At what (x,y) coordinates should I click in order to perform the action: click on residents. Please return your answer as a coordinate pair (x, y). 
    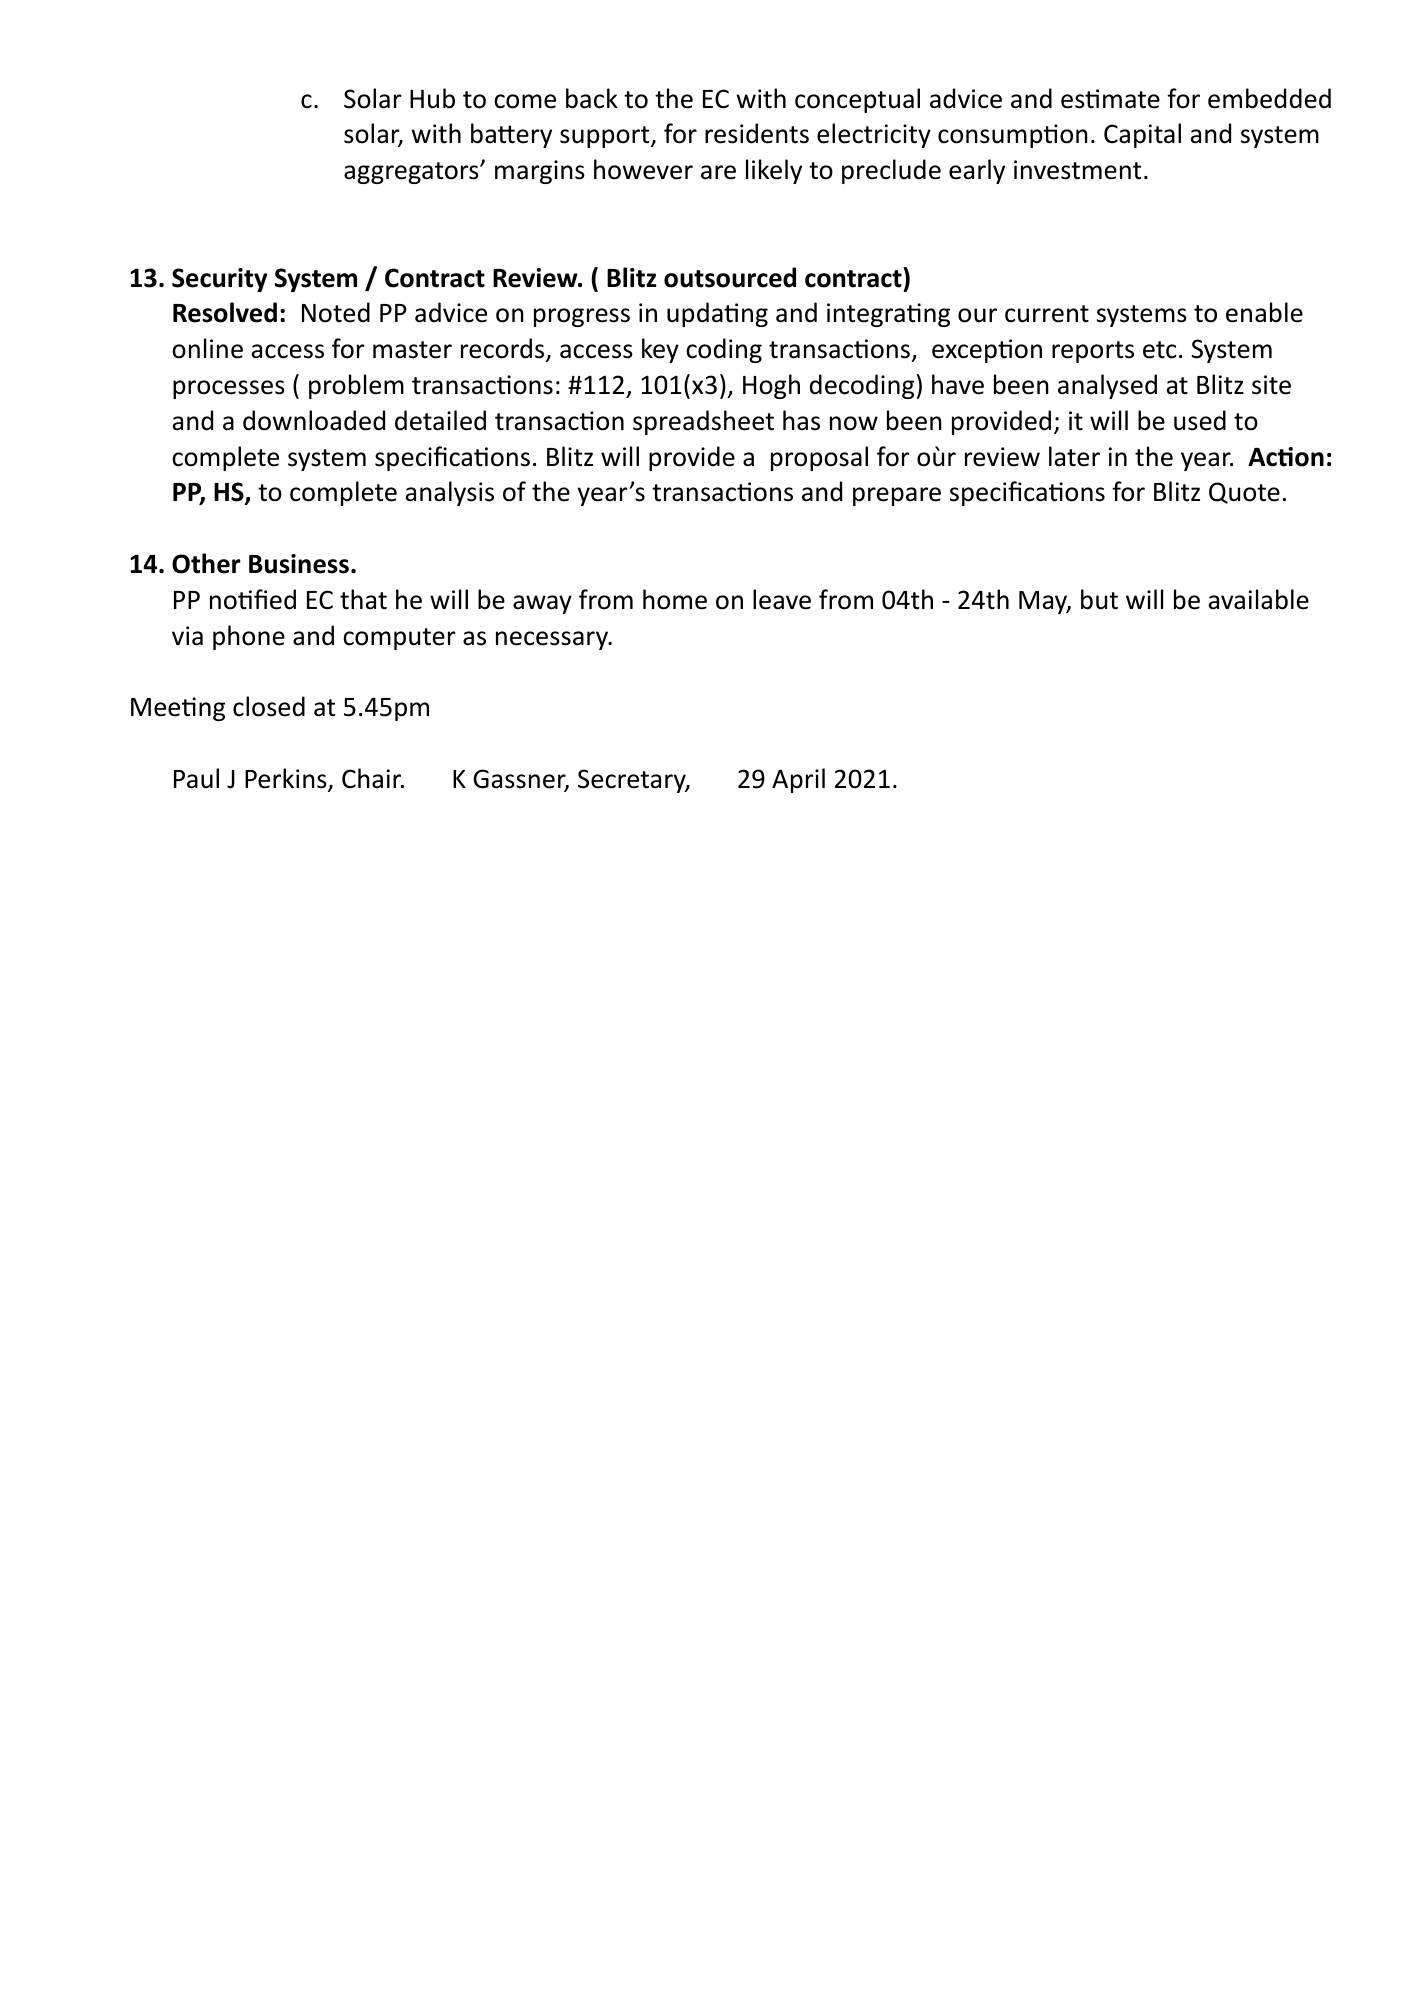
    Looking at the image, I should click on (757, 133).
